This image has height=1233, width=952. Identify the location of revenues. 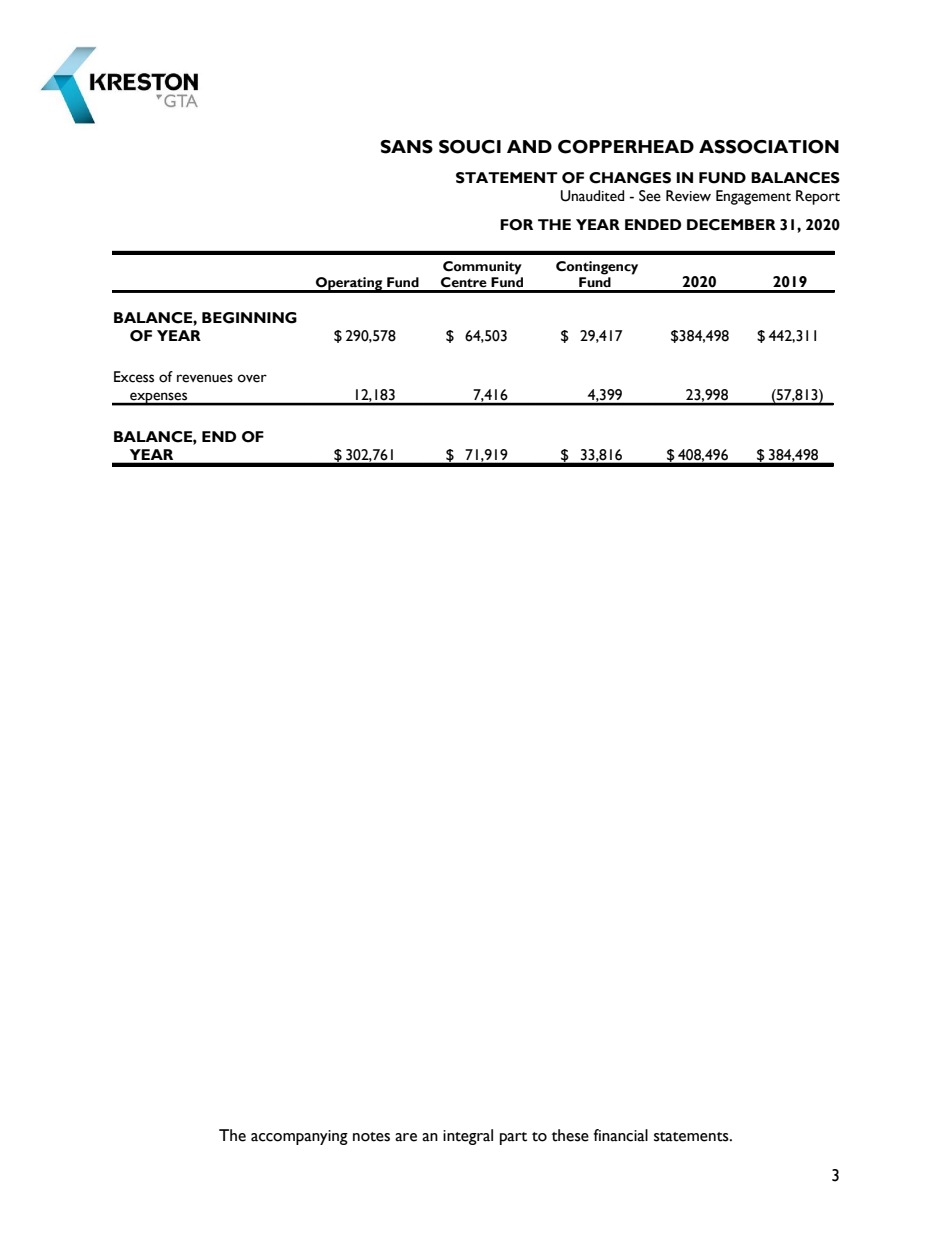
(205, 378).
